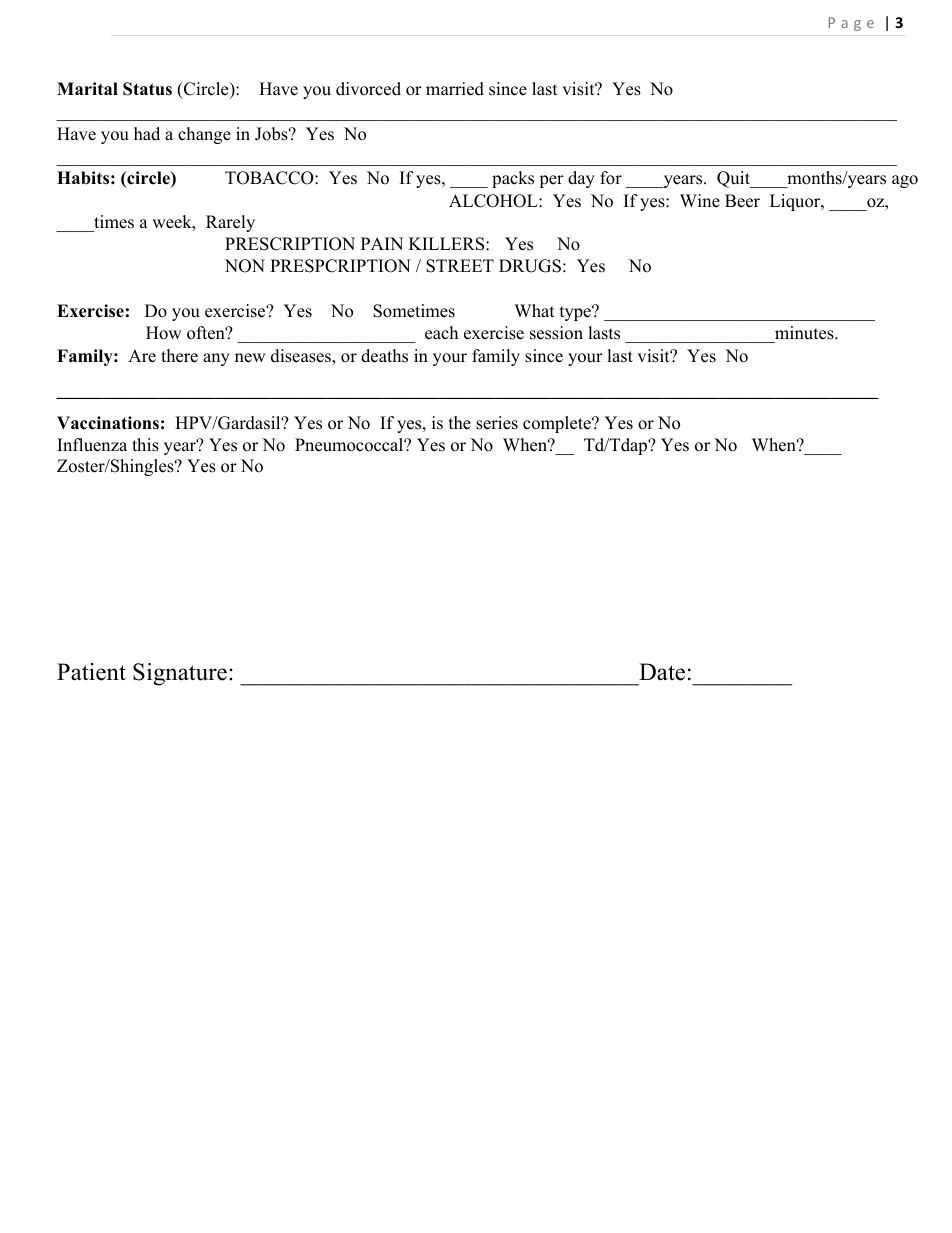 The height and width of the screenshot is (1233, 952). I want to click on type, so click(576, 313).
